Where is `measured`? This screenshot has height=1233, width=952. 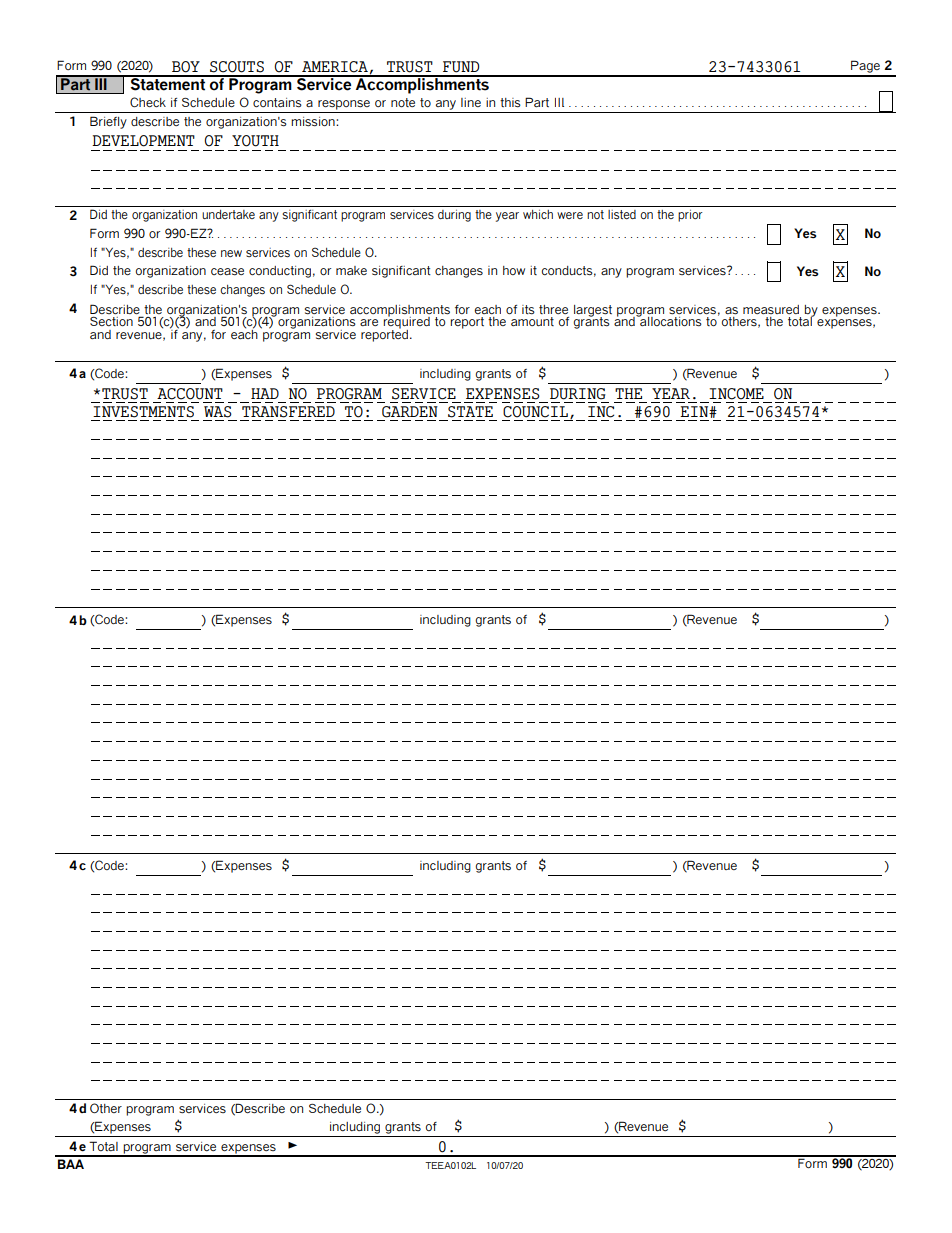 measured is located at coordinates (771, 309).
